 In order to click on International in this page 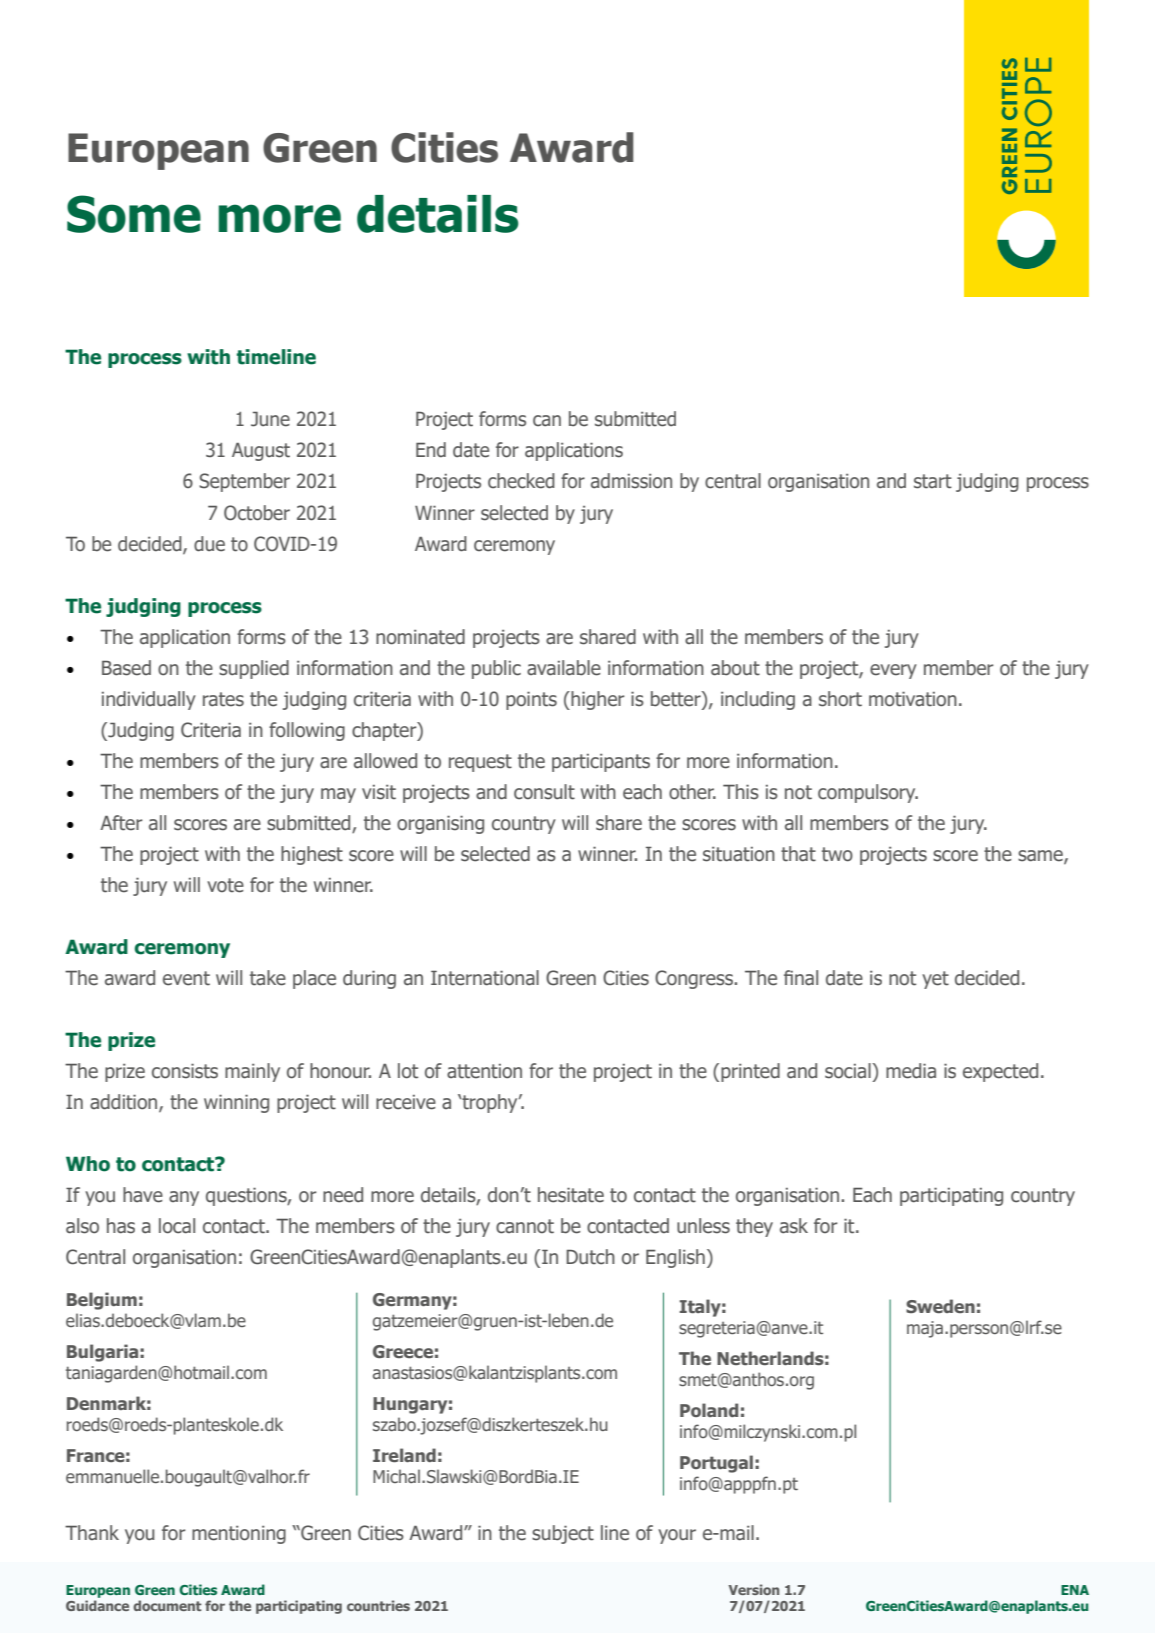, I will do `click(485, 978)`.
